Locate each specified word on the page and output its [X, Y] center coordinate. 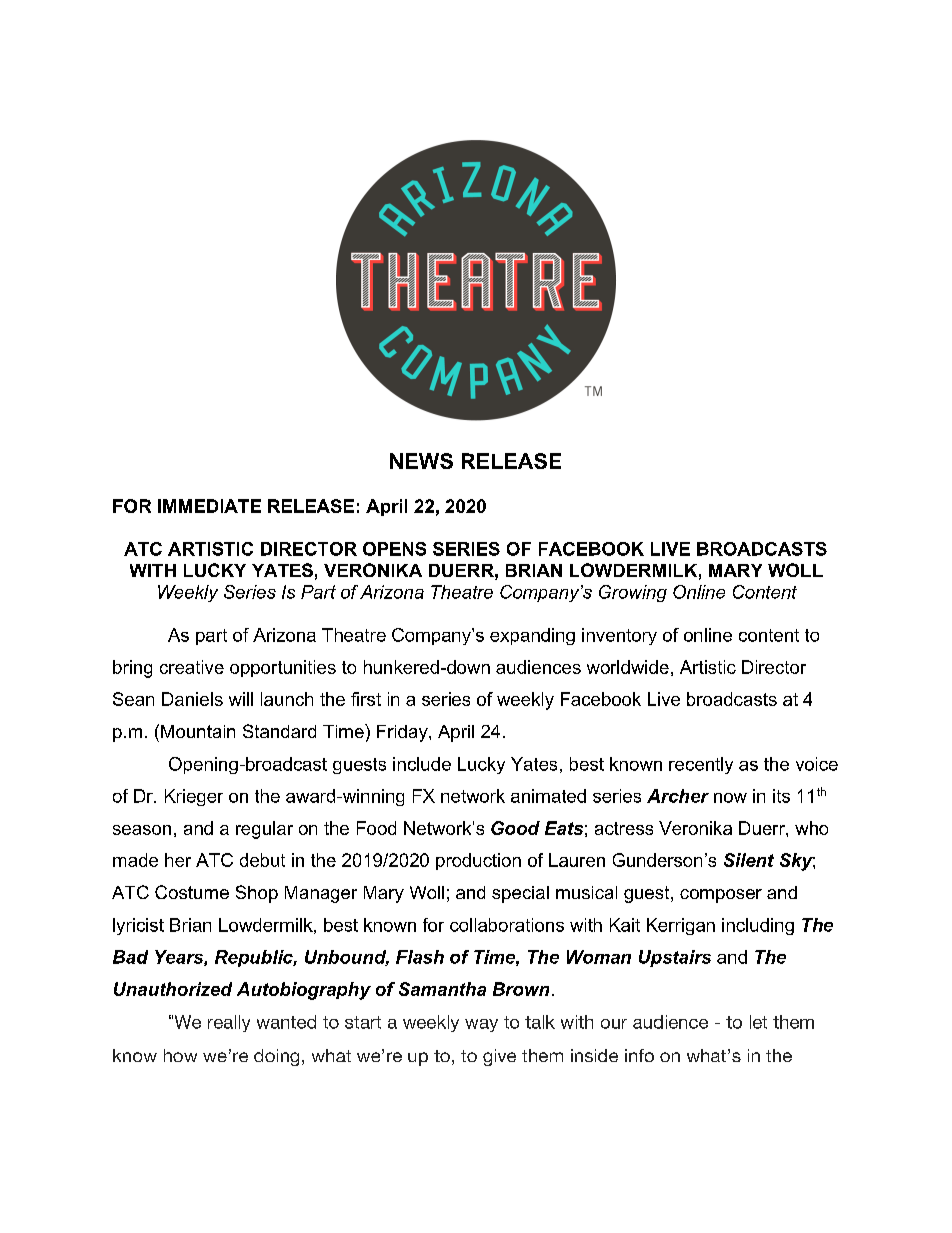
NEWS [421, 461]
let [758, 1022]
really [229, 1023]
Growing [633, 593]
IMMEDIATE [209, 506]
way [481, 1025]
